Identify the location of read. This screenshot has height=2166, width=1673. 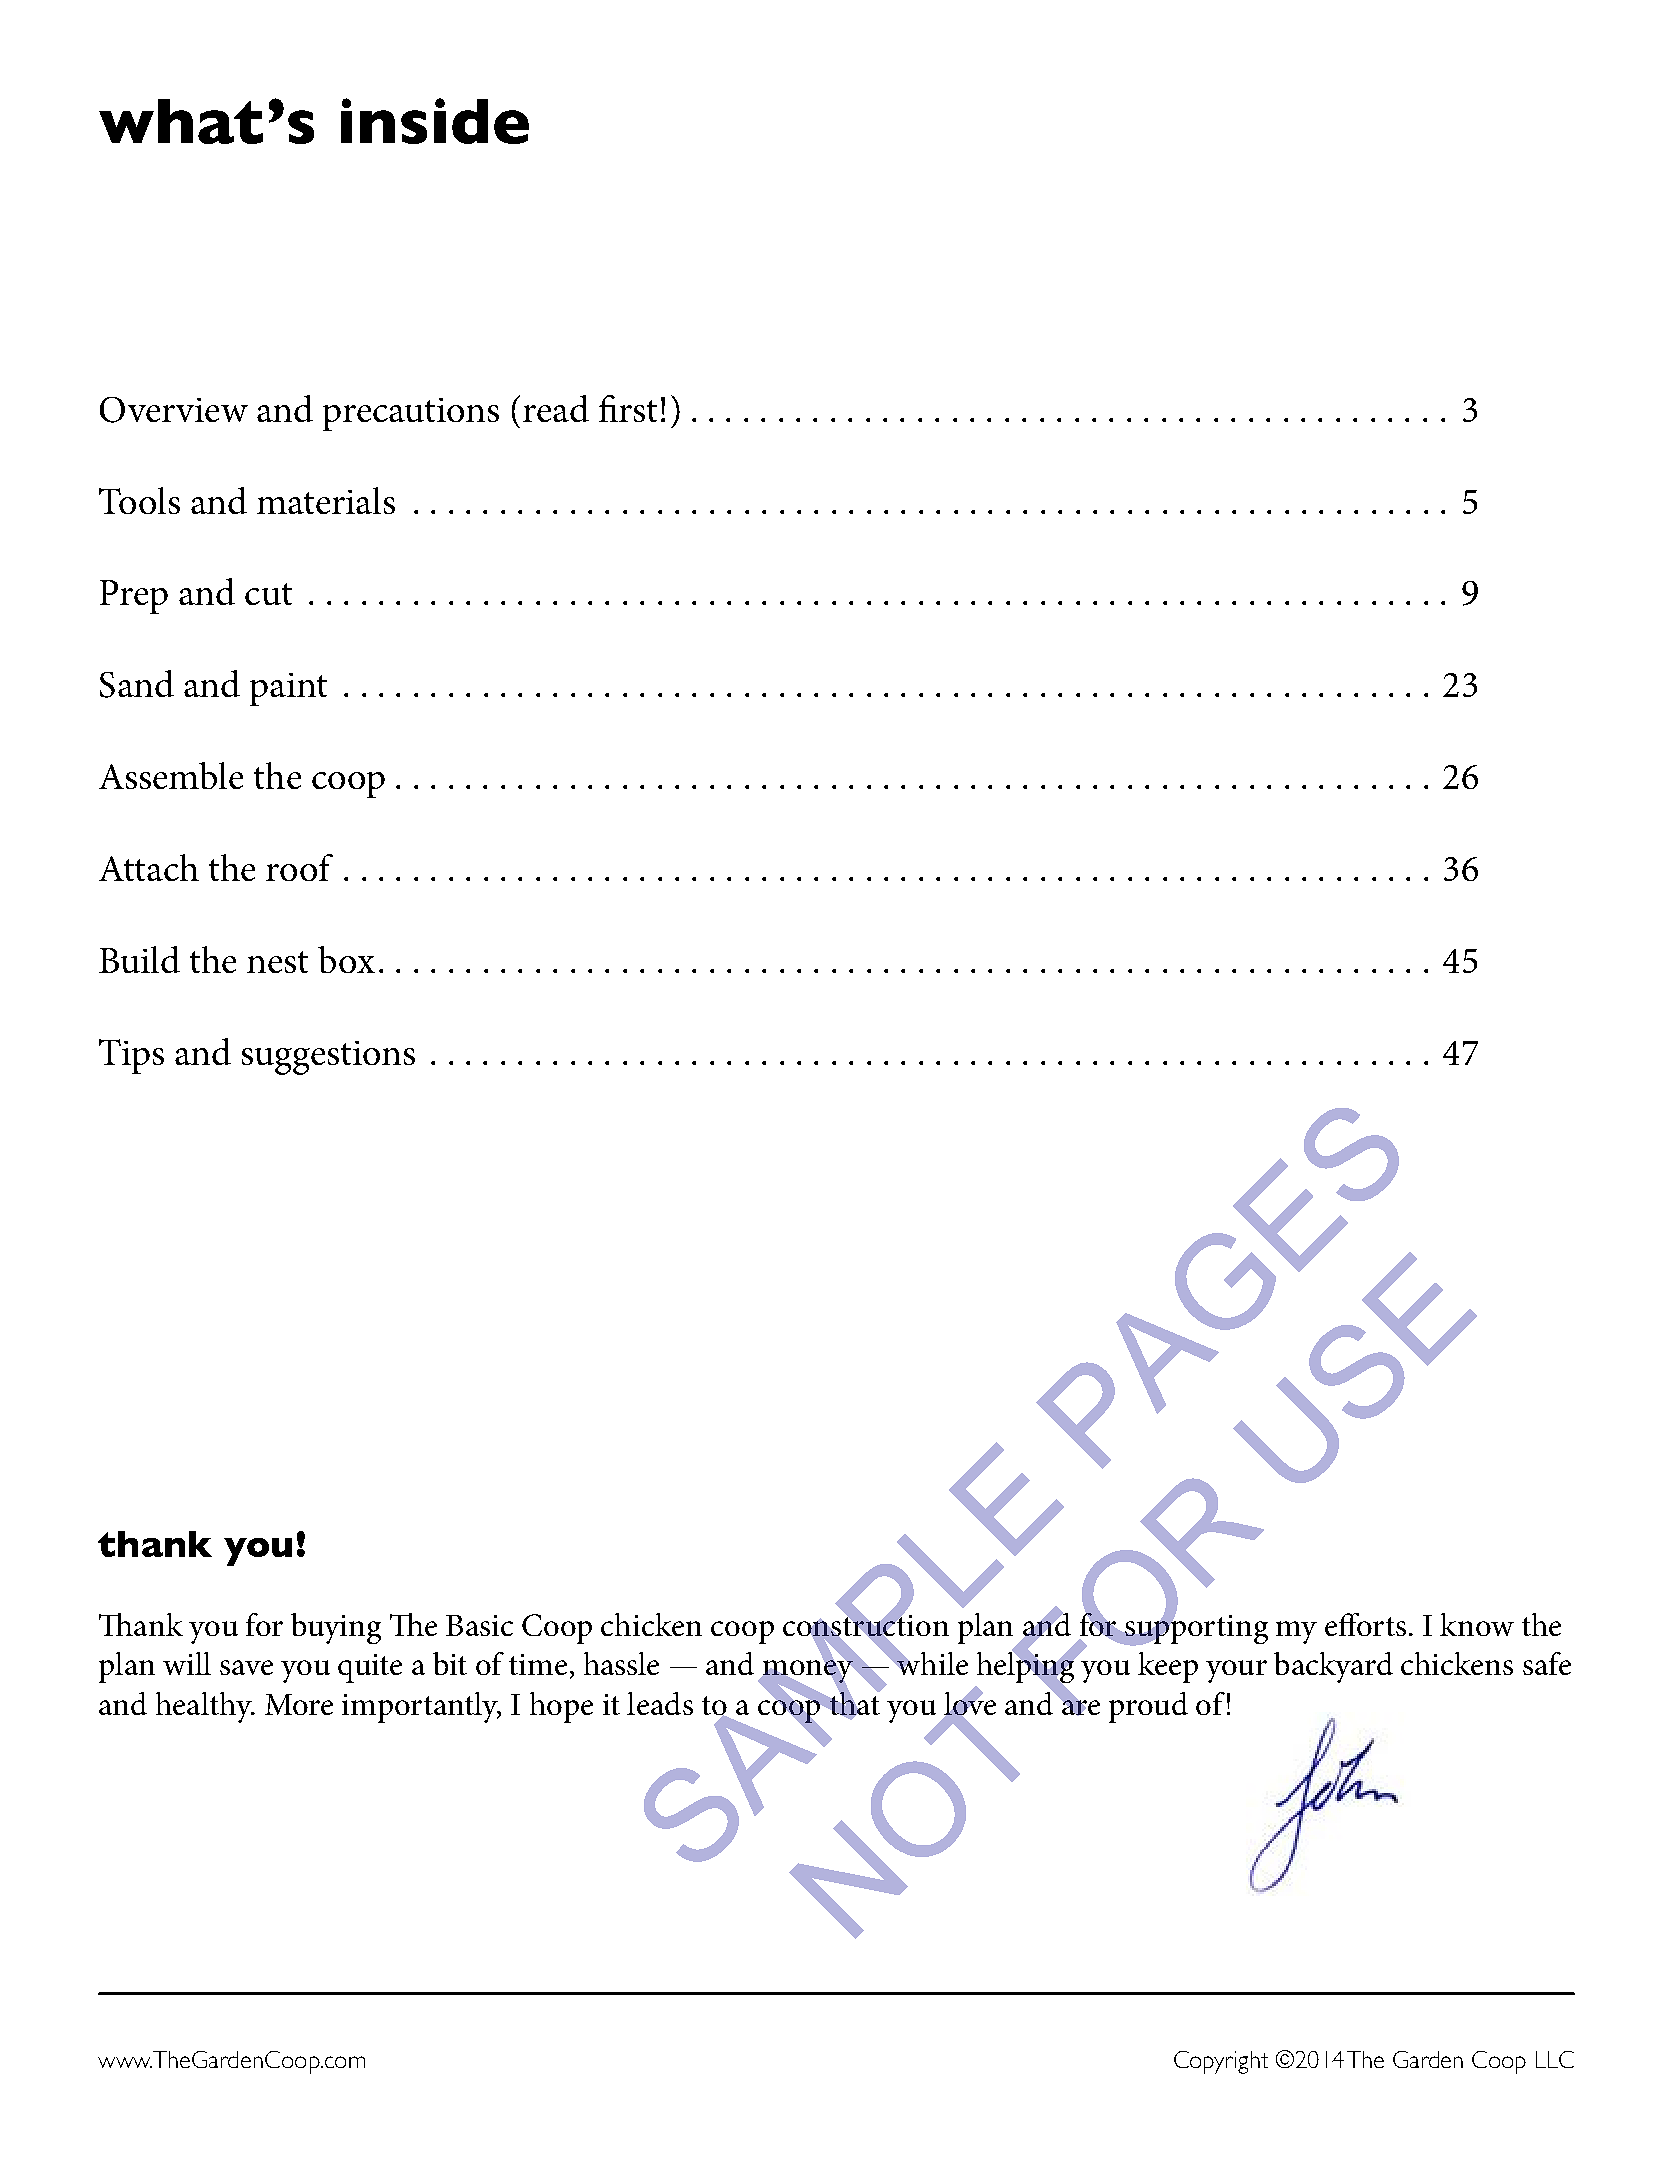
(556, 408).
